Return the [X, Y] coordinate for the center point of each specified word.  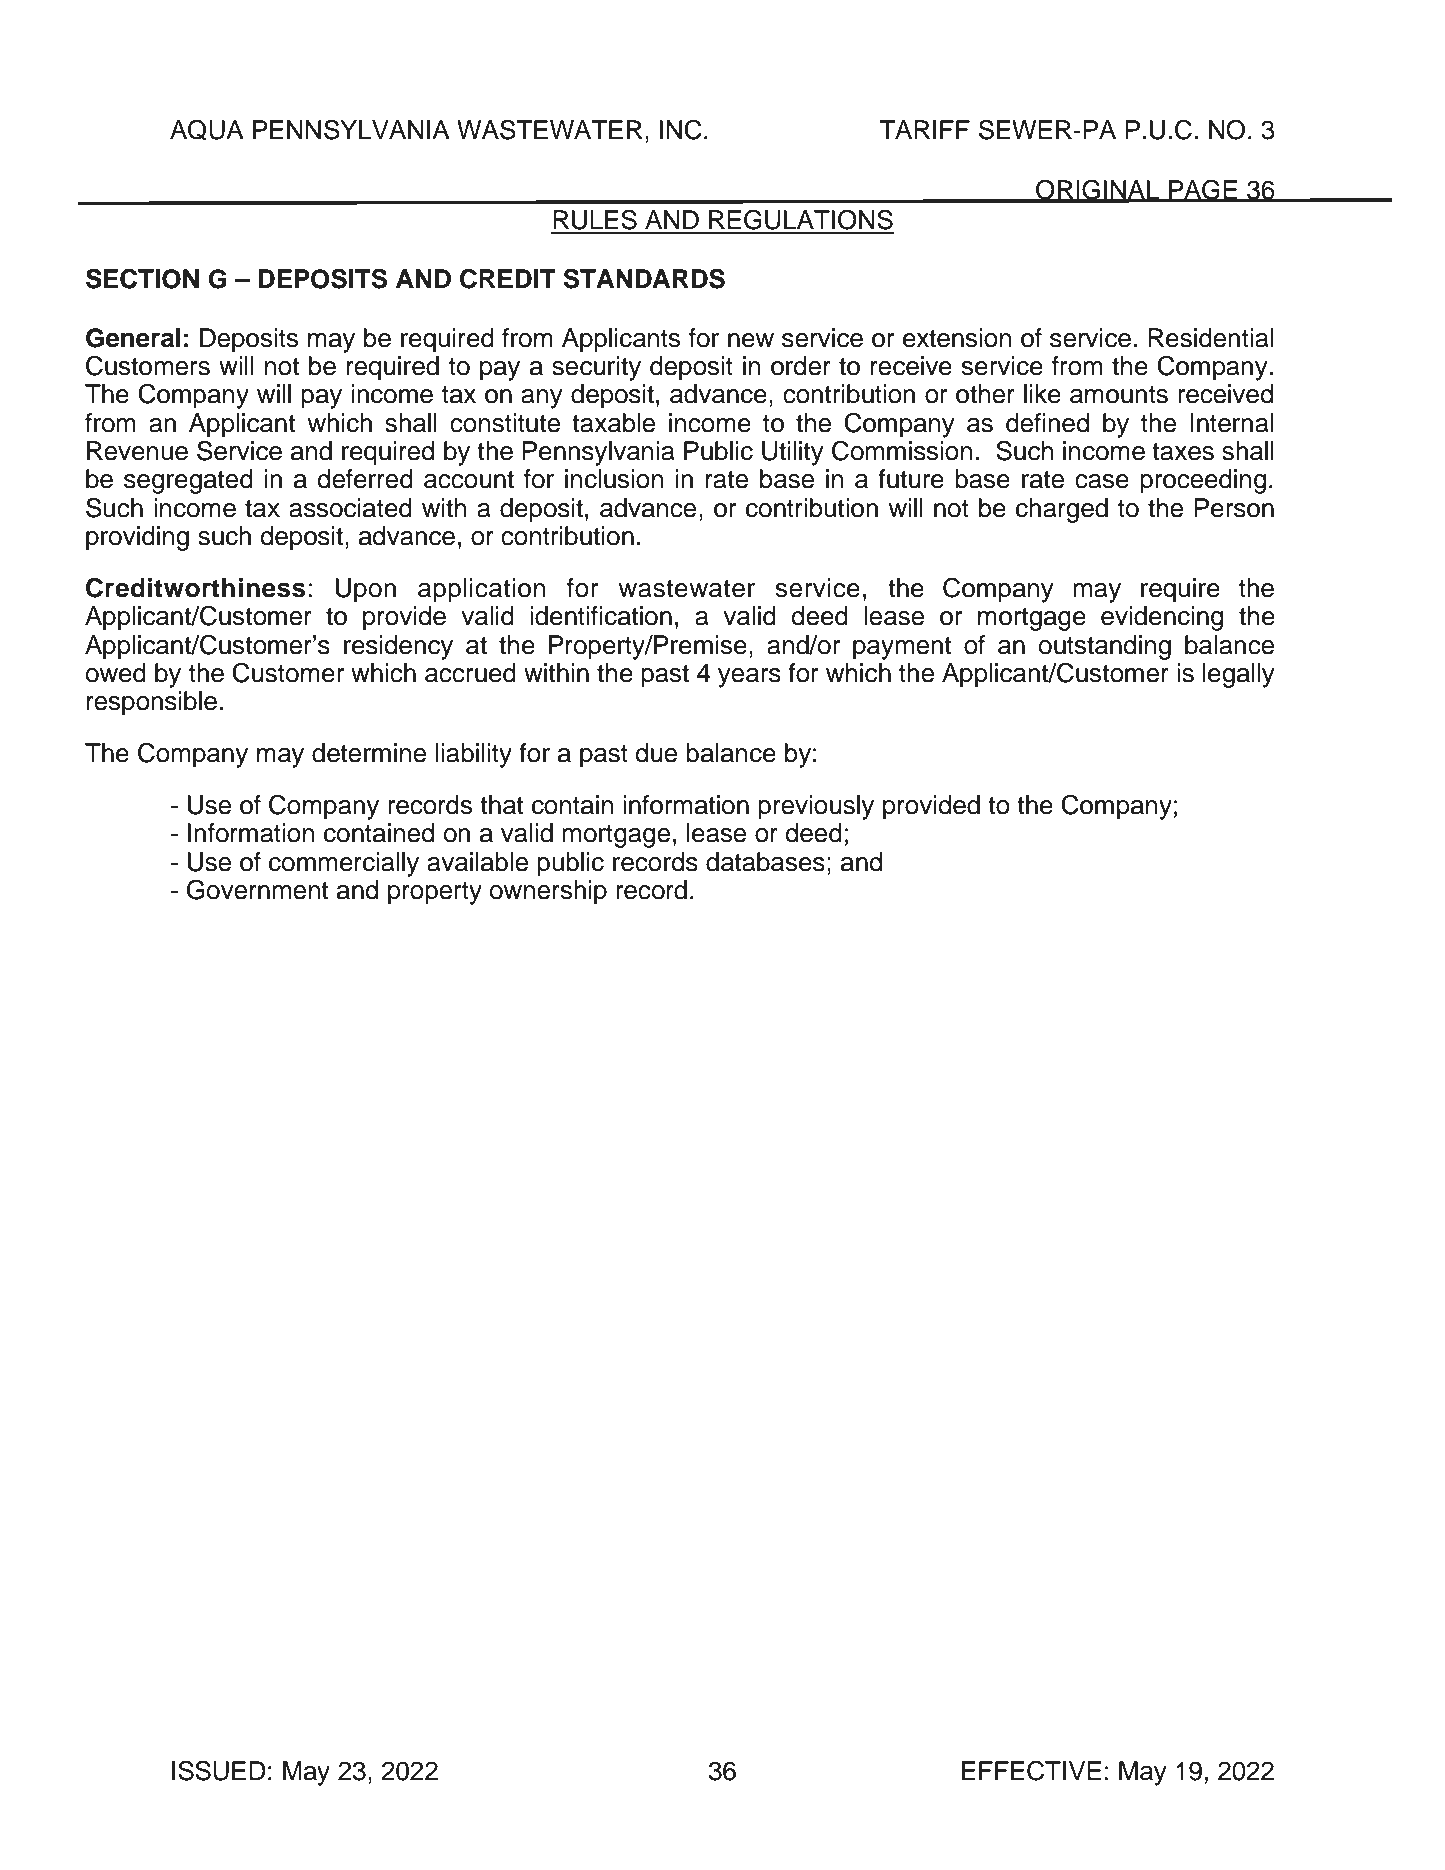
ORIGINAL [1098, 191]
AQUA [207, 130]
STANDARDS [644, 279]
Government [257, 890]
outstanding [1105, 647]
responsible [152, 703]
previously [816, 807]
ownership [548, 892]
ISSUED [219, 1771]
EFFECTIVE [1031, 1771]
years [749, 678]
